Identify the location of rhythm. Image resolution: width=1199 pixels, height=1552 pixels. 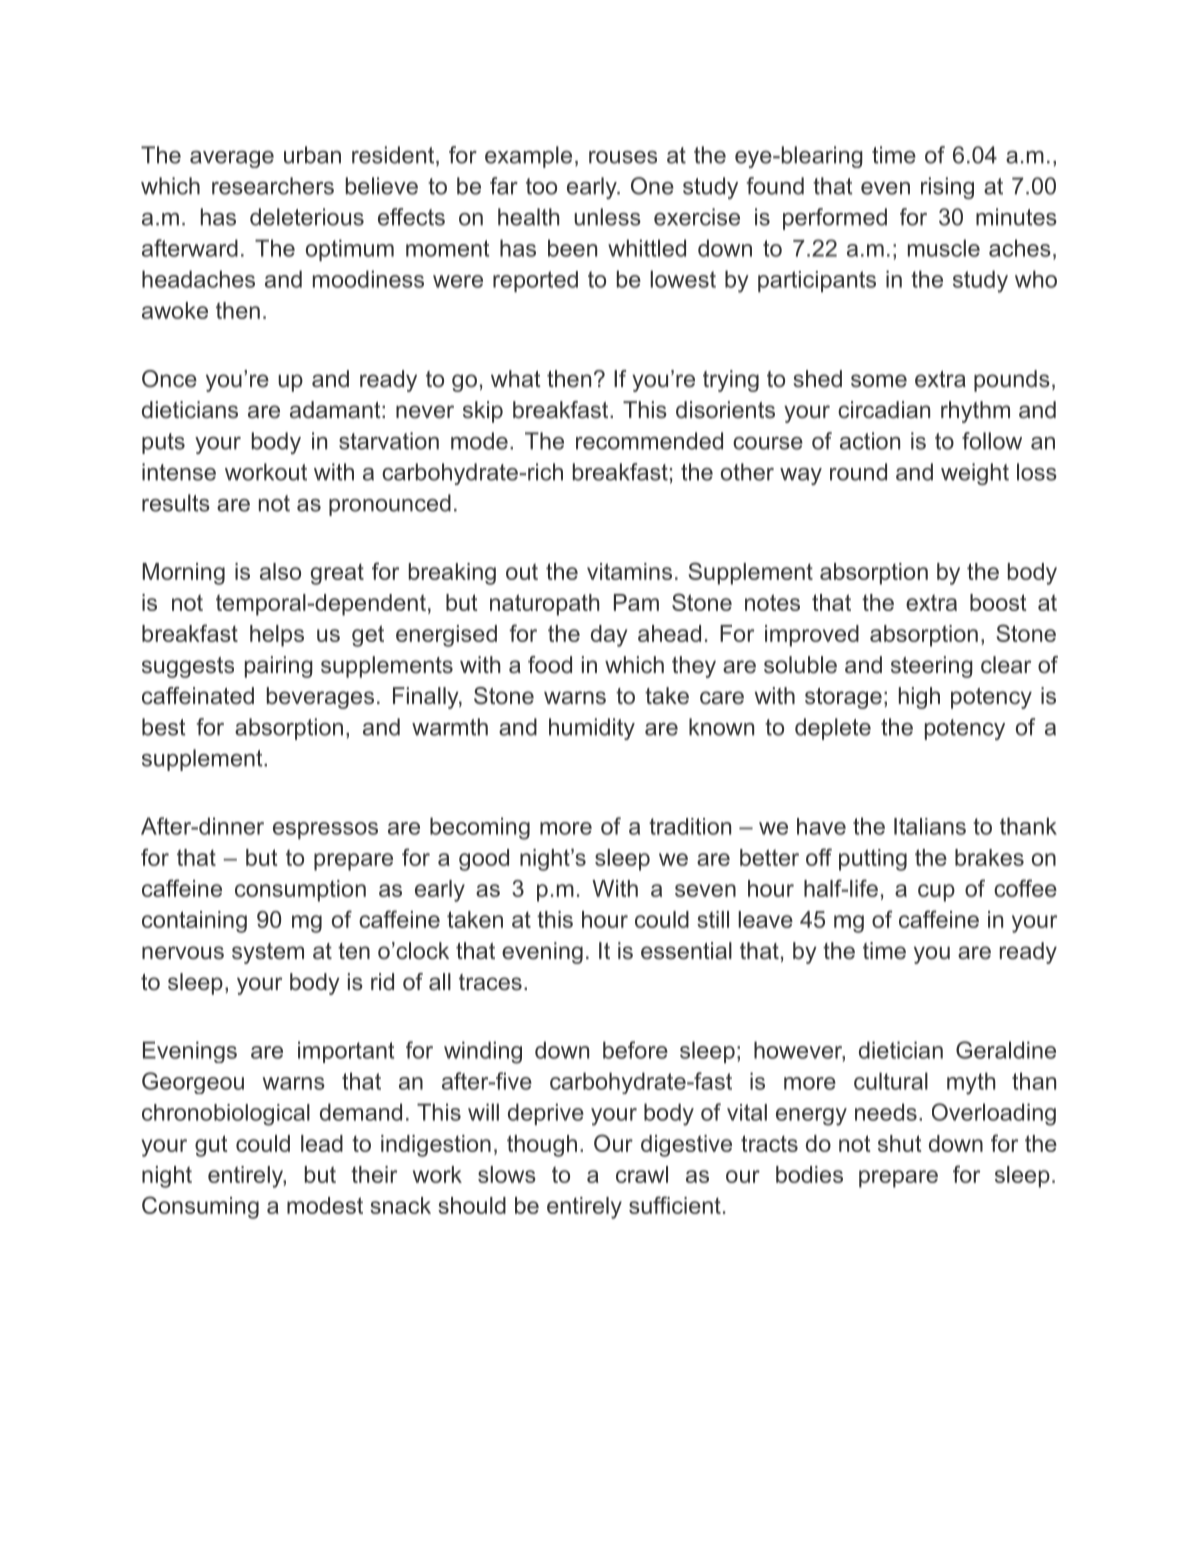
(975, 412).
